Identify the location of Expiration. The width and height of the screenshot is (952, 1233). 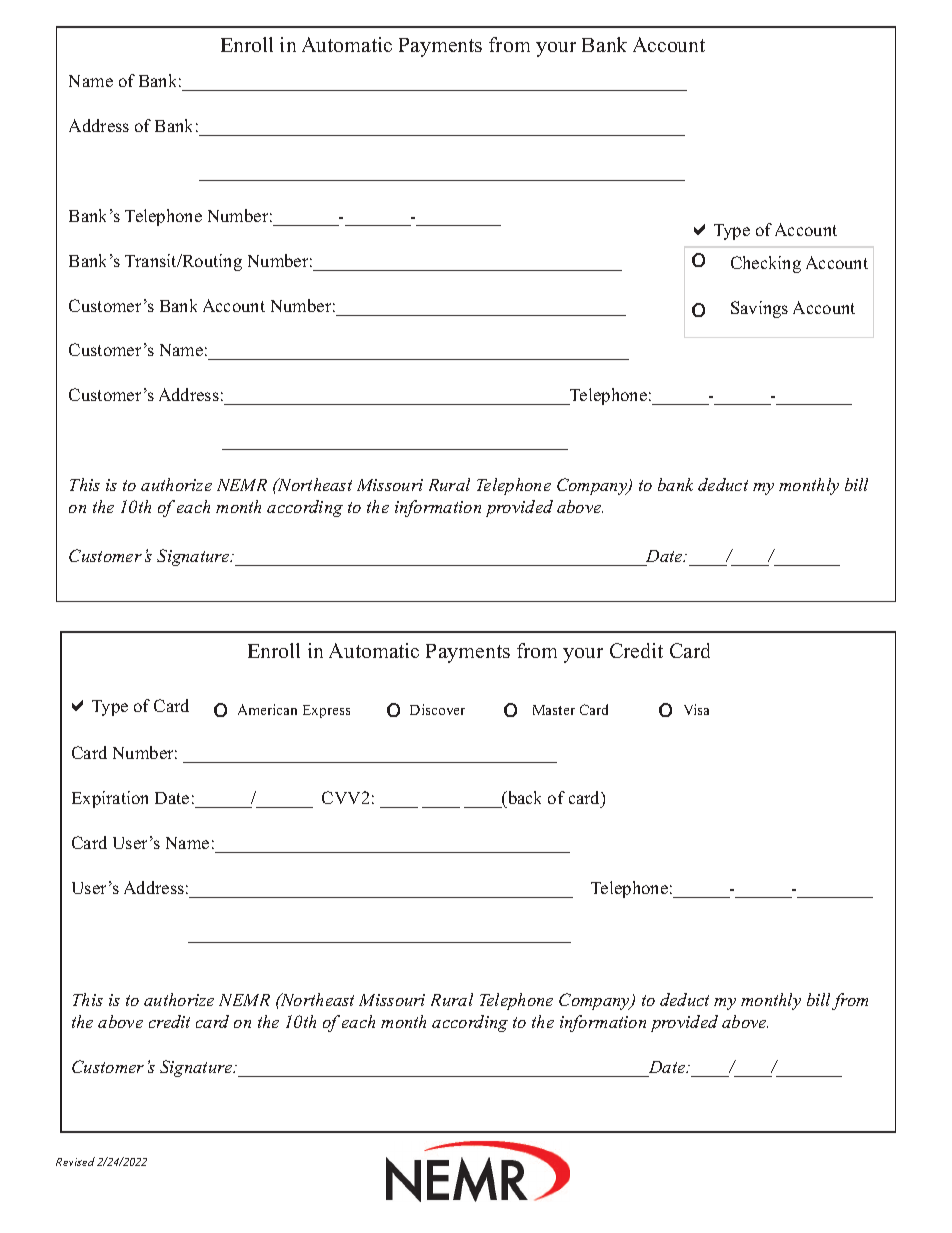
(110, 799).
